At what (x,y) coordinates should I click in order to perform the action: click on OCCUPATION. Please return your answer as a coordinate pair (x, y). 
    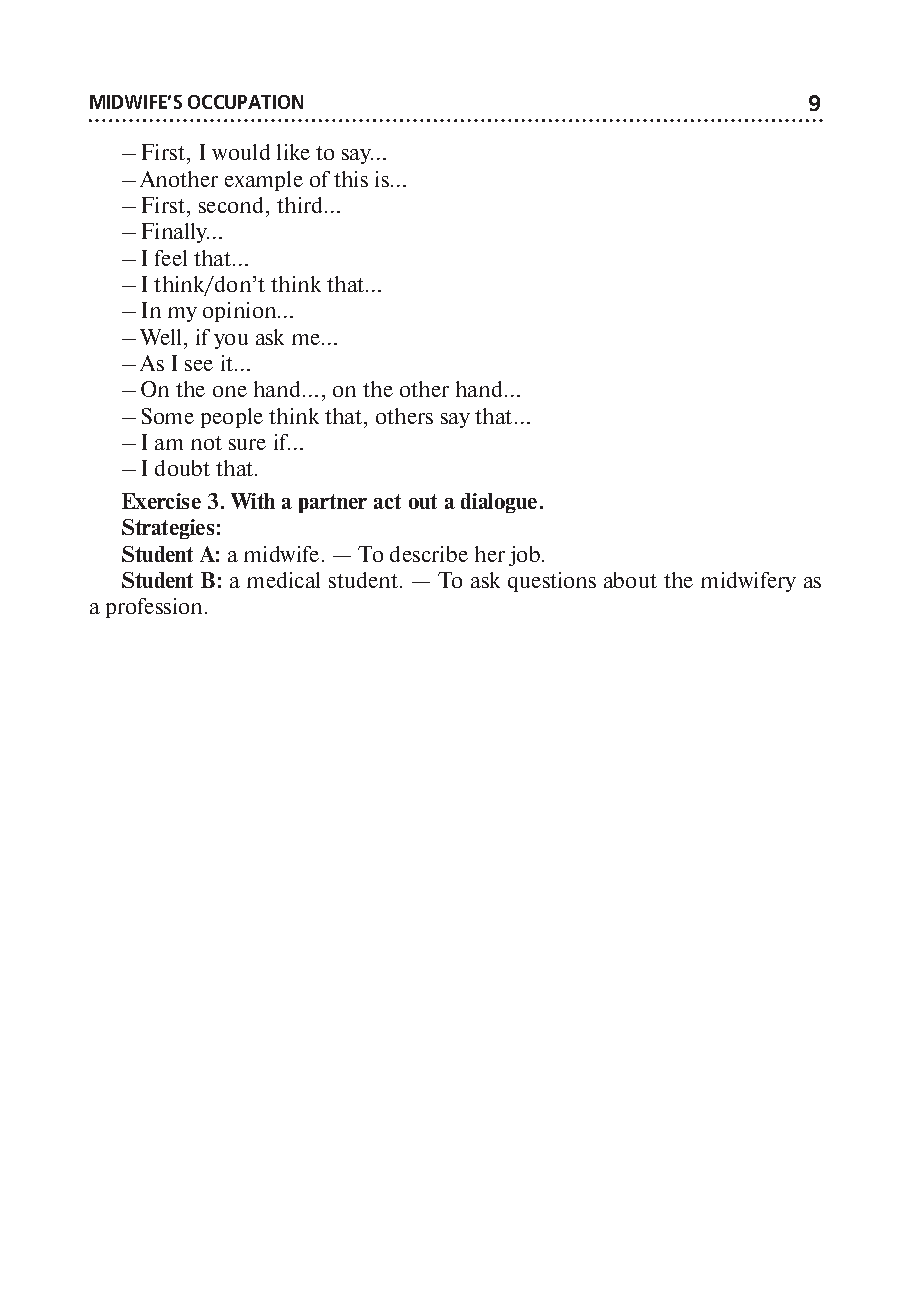
    Looking at the image, I should click on (245, 102).
